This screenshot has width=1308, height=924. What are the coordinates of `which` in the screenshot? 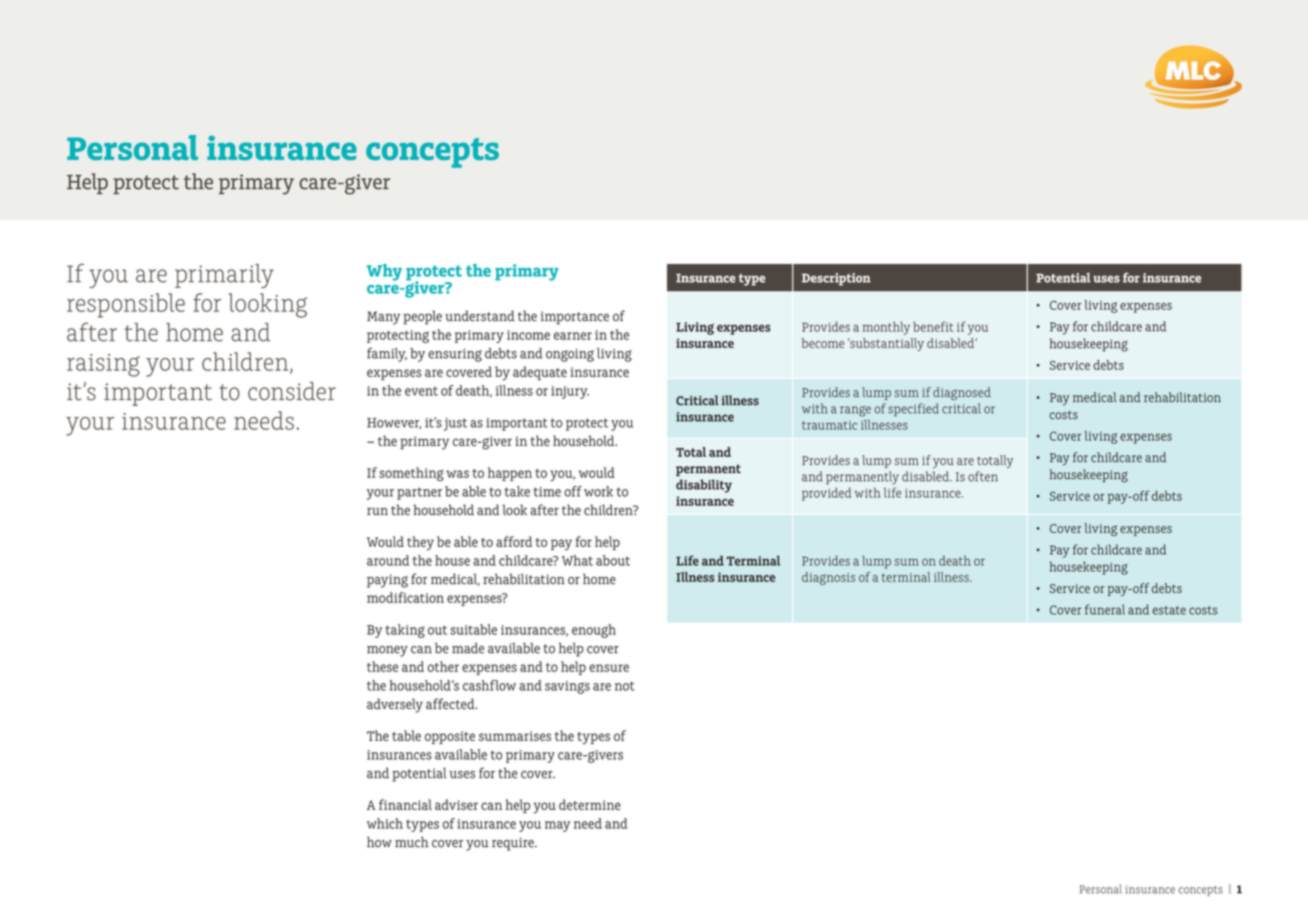 It's located at (385, 823).
